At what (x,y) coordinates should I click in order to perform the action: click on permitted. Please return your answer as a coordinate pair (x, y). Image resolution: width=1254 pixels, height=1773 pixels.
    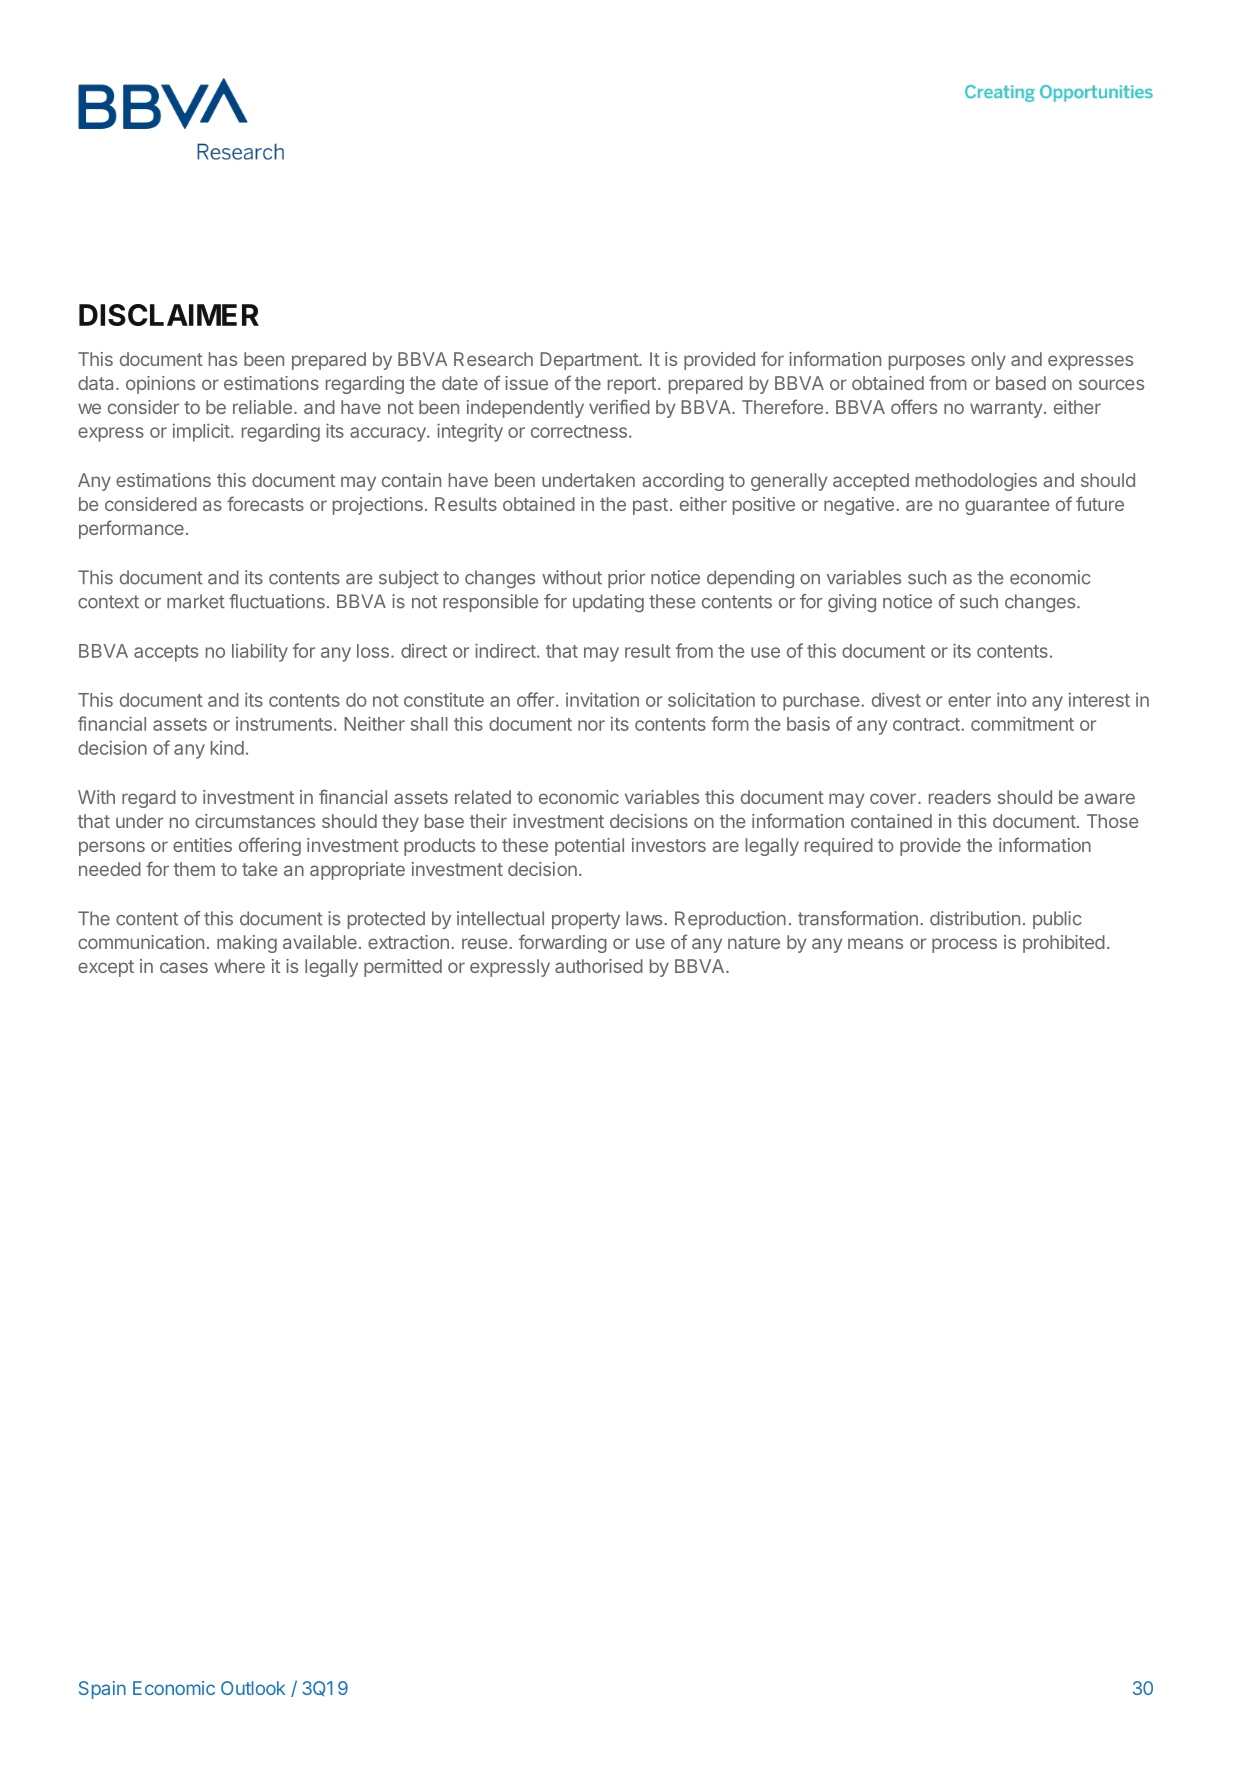
    Looking at the image, I should click on (403, 968).
